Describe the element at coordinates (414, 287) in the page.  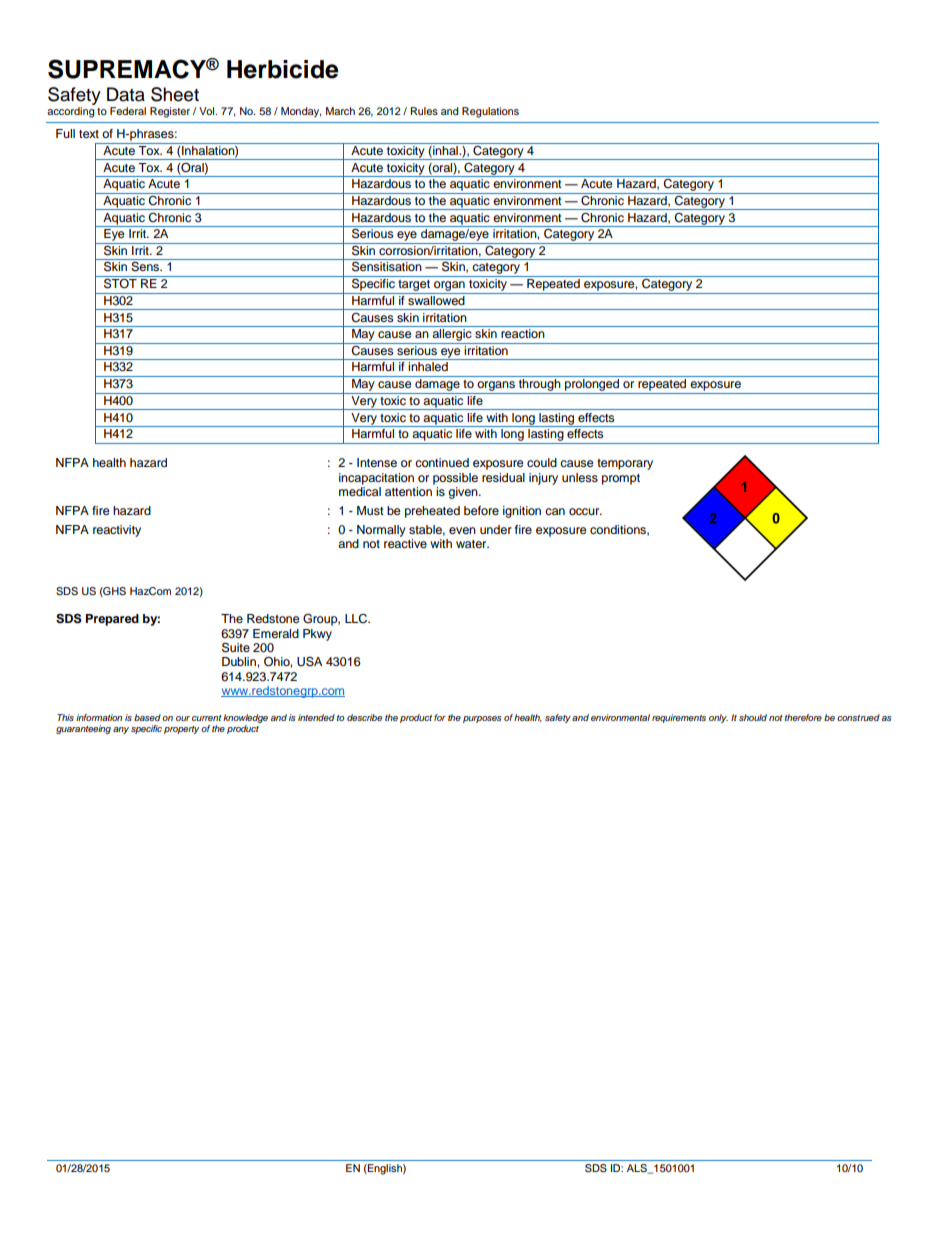
I see `target` at that location.
